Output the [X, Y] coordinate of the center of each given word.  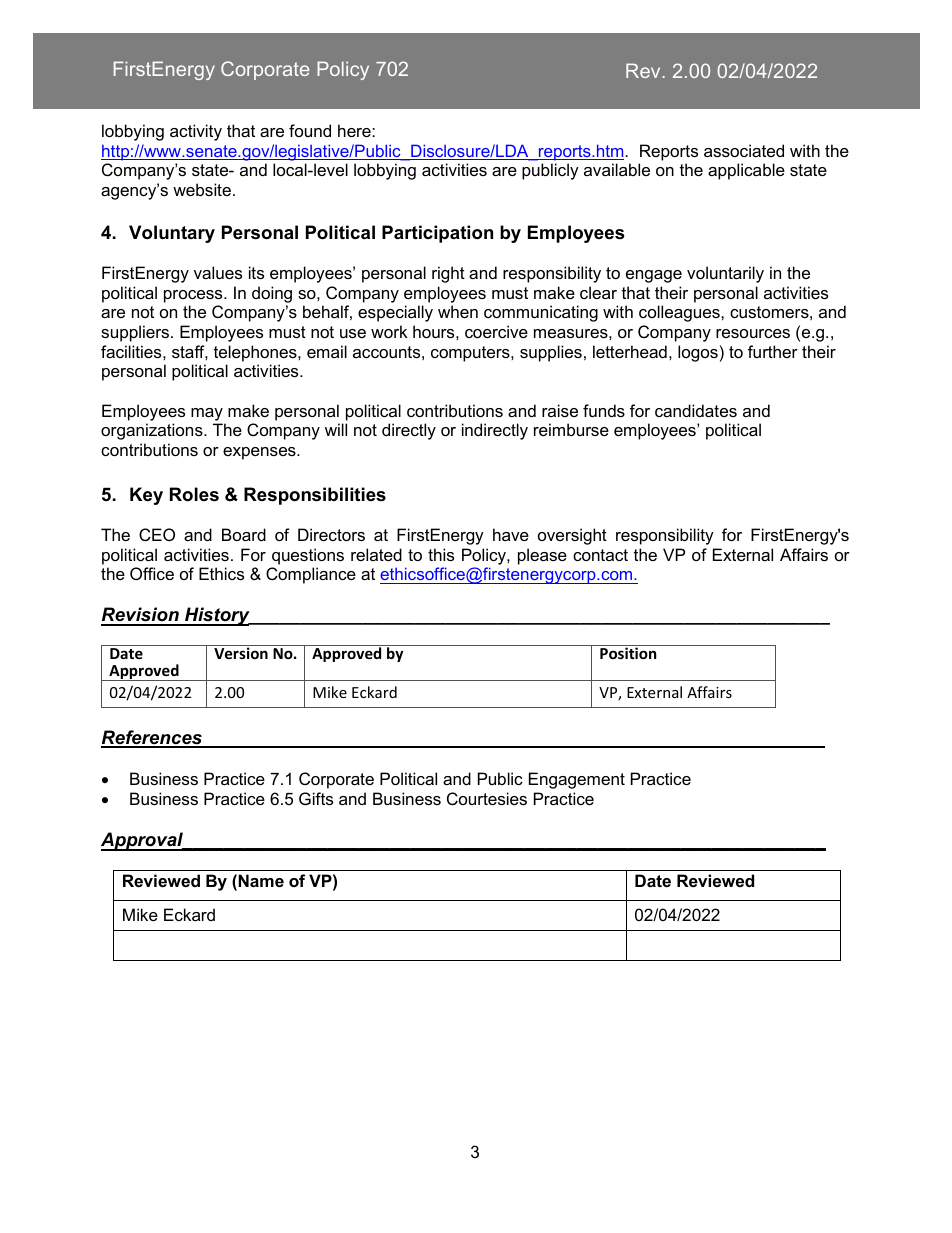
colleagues [680, 313]
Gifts [316, 798]
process [194, 296]
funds [604, 410]
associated [744, 150]
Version [241, 653]
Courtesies [487, 798]
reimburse [571, 429]
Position [628, 653]
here [355, 130]
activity [196, 132]
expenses [260, 453]
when [458, 311]
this [441, 554]
